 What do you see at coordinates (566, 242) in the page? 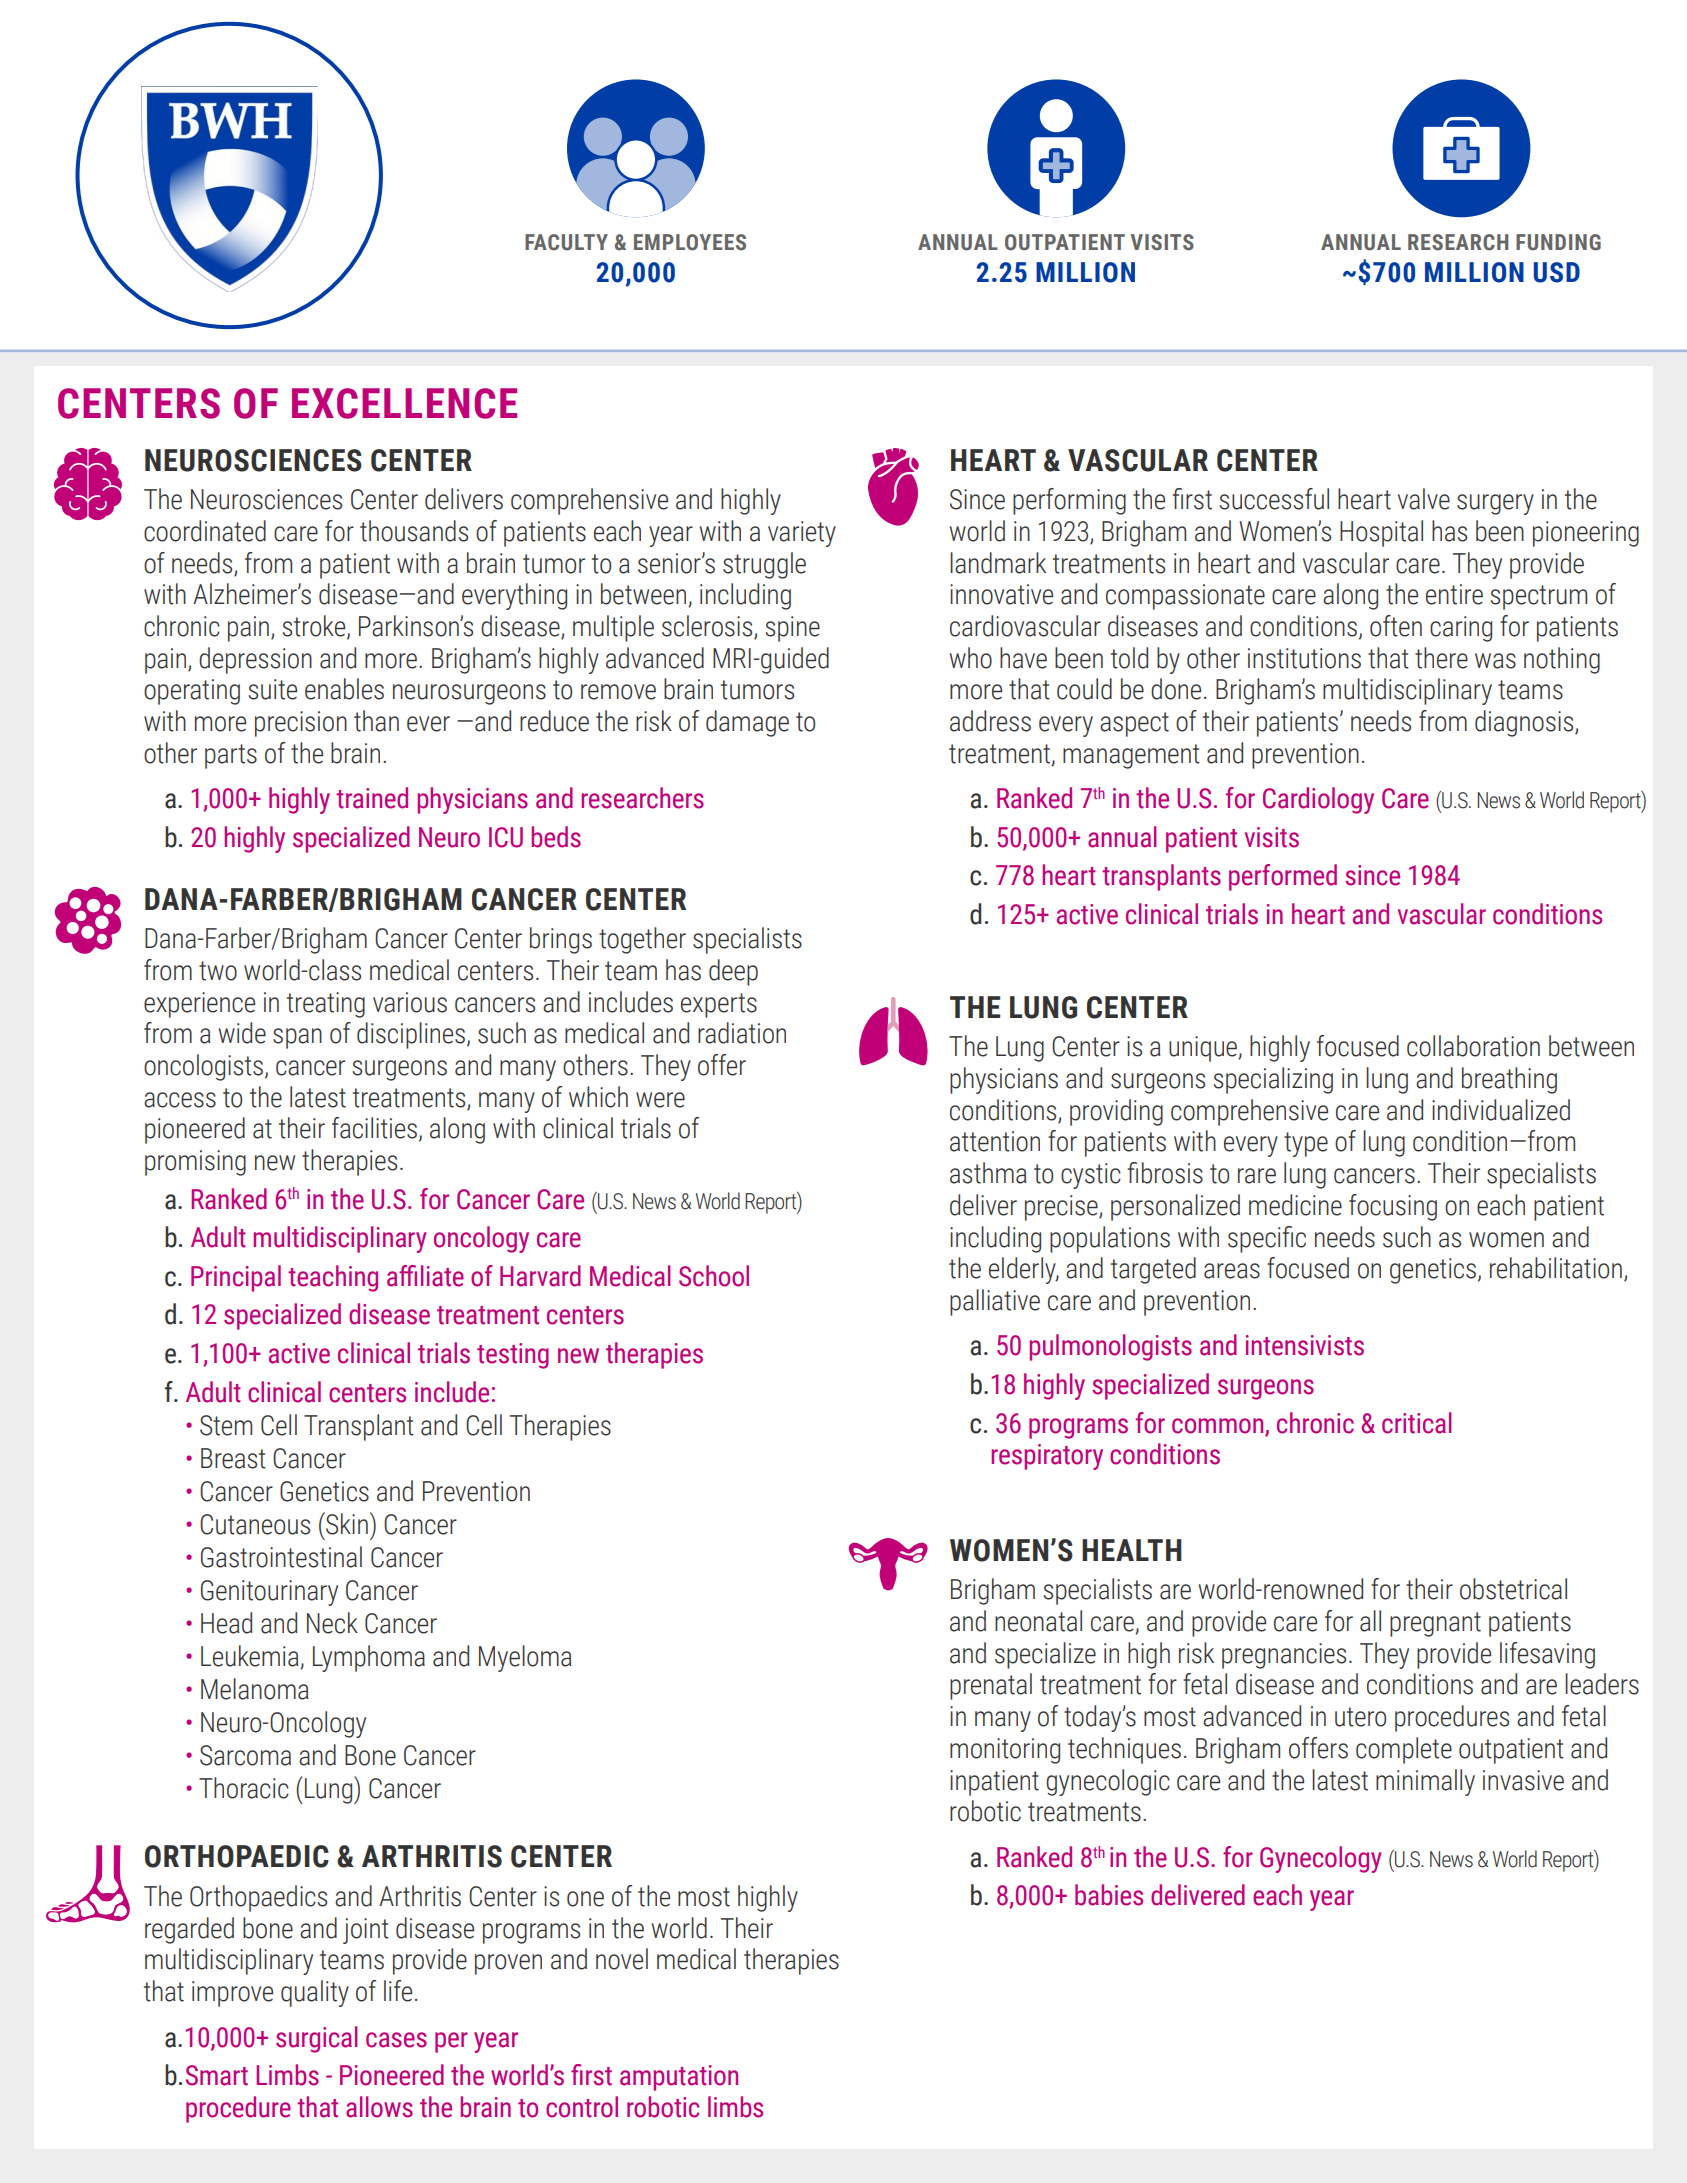
I see `FACULTY` at bounding box center [566, 242].
